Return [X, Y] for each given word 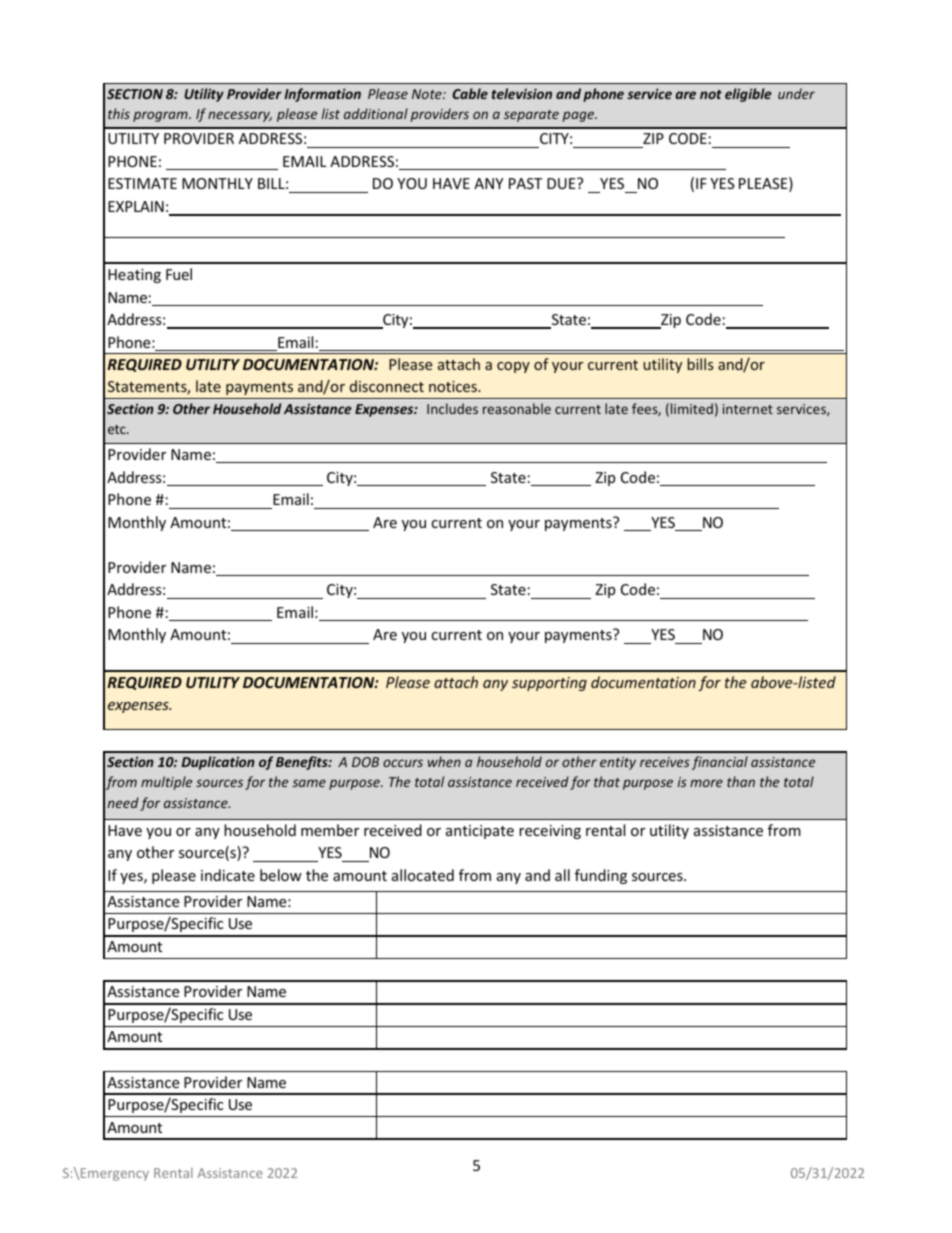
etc [118, 429]
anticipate [480, 832]
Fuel [179, 274]
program [161, 116]
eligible [748, 95]
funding [601, 876]
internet [748, 409]
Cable [470, 93]
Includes [452, 408]
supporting [549, 684]
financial [720, 763]
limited [692, 408]
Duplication [218, 763]
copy [513, 367]
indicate [228, 875]
